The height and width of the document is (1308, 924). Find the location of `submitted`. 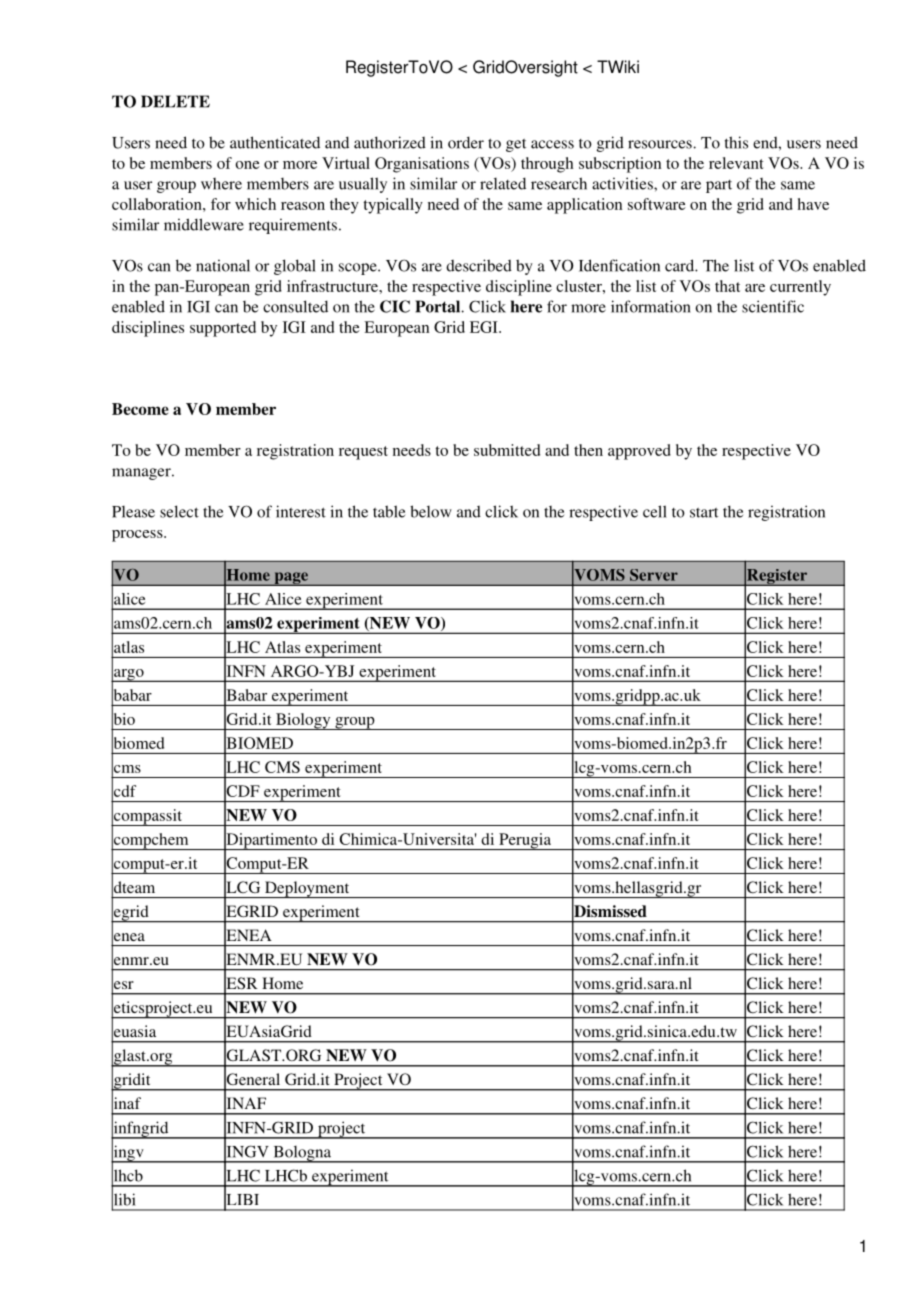

submitted is located at coordinates (507, 450).
